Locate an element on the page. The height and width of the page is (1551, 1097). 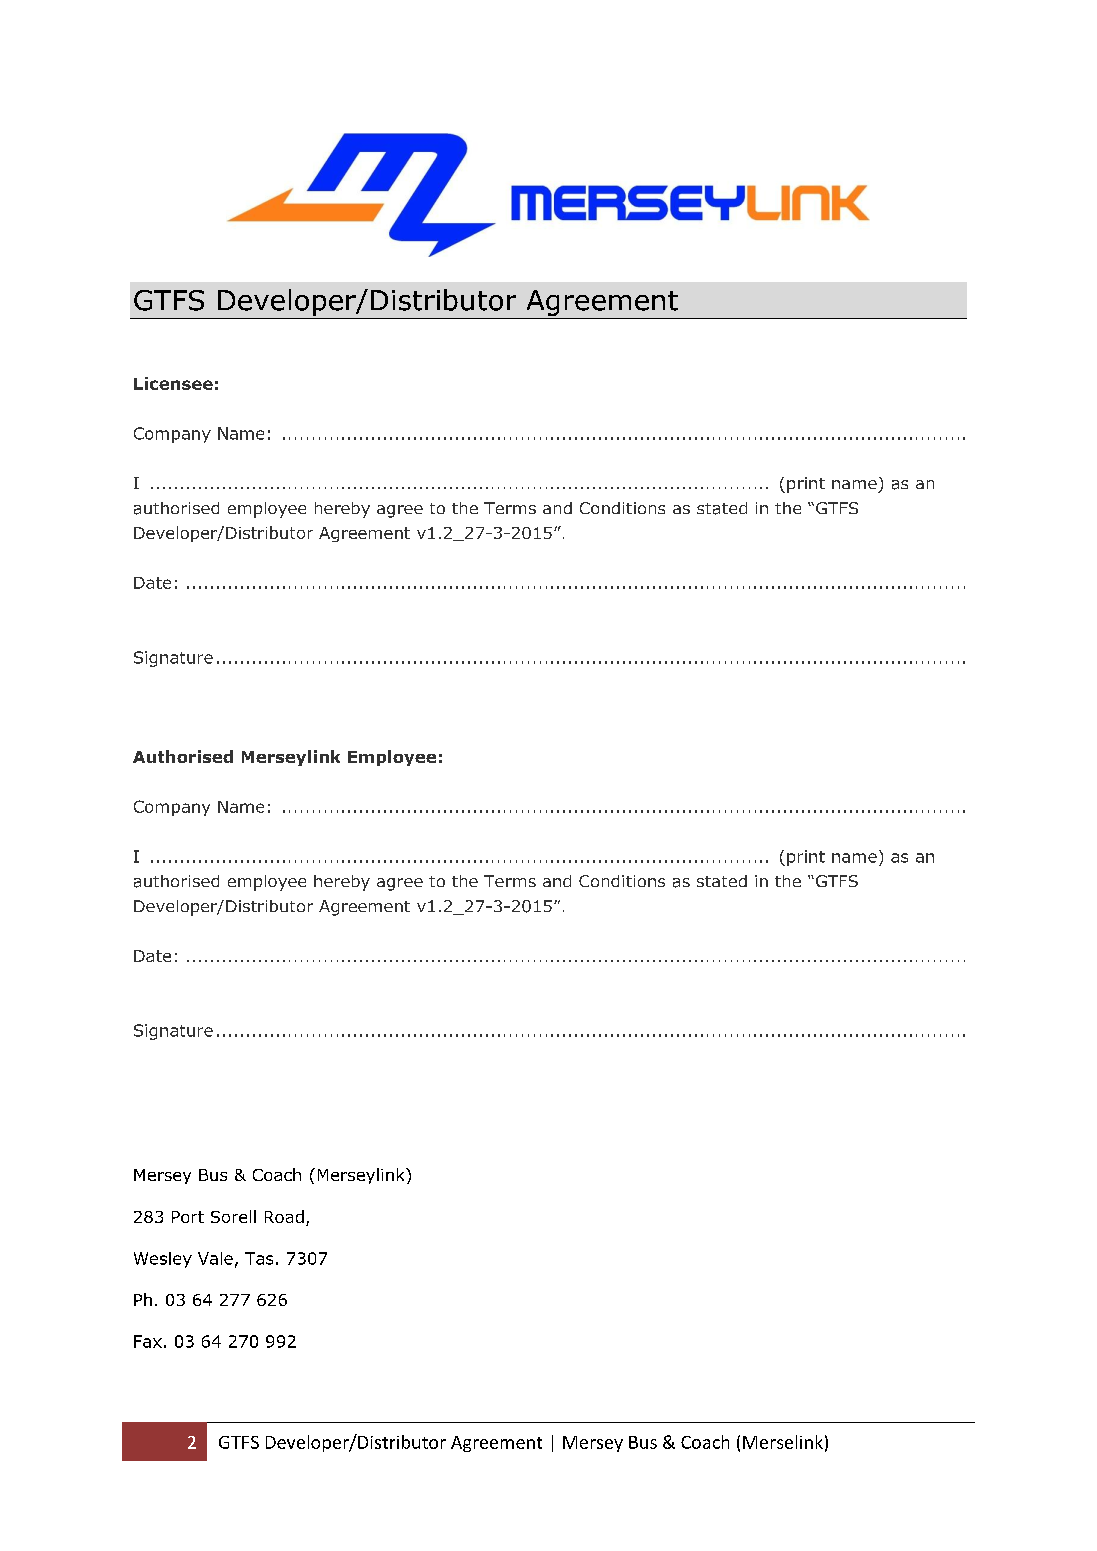
Tas is located at coordinates (259, 1258).
